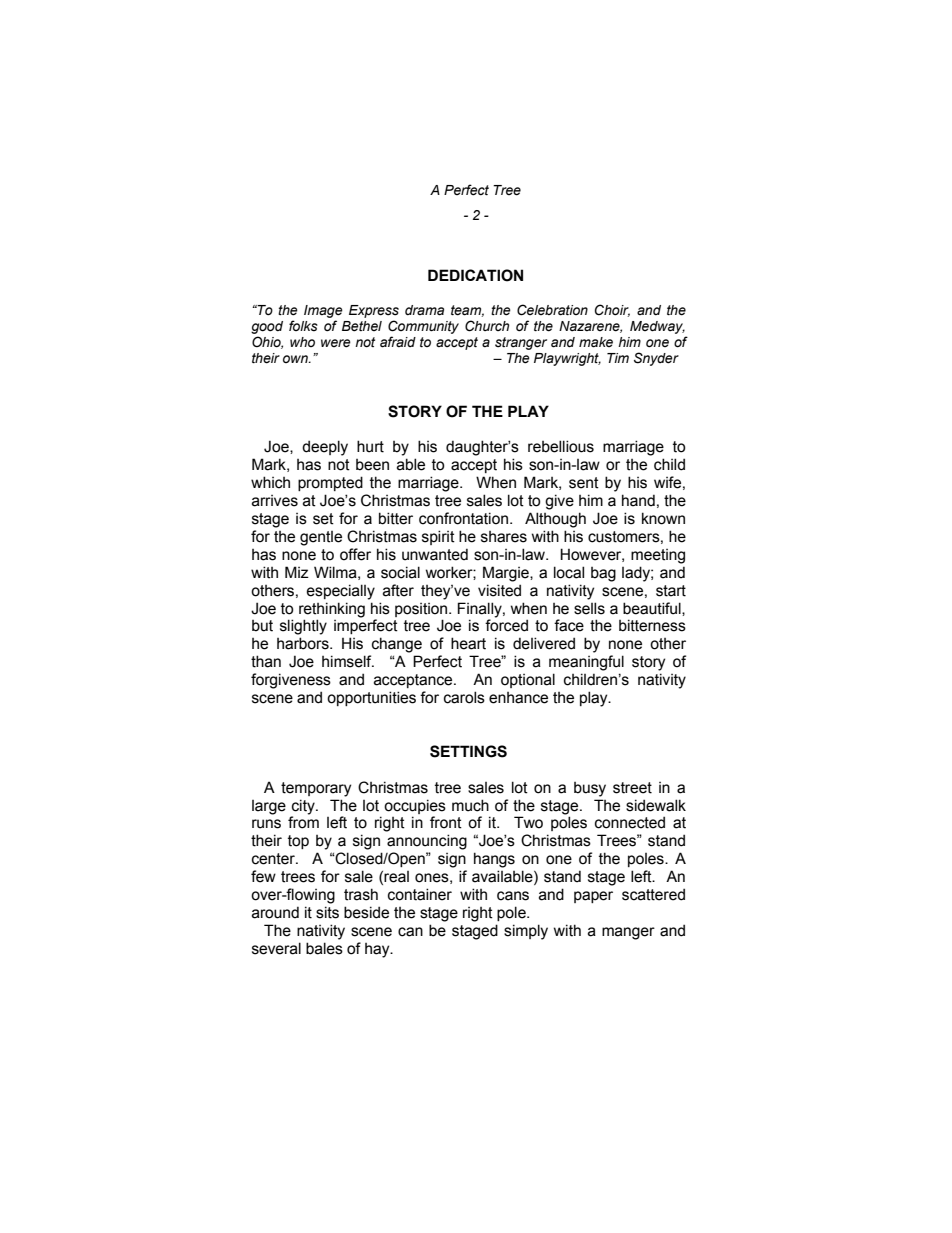  Describe the element at coordinates (475, 275) in the screenshot. I see `DEDICATION` at that location.
